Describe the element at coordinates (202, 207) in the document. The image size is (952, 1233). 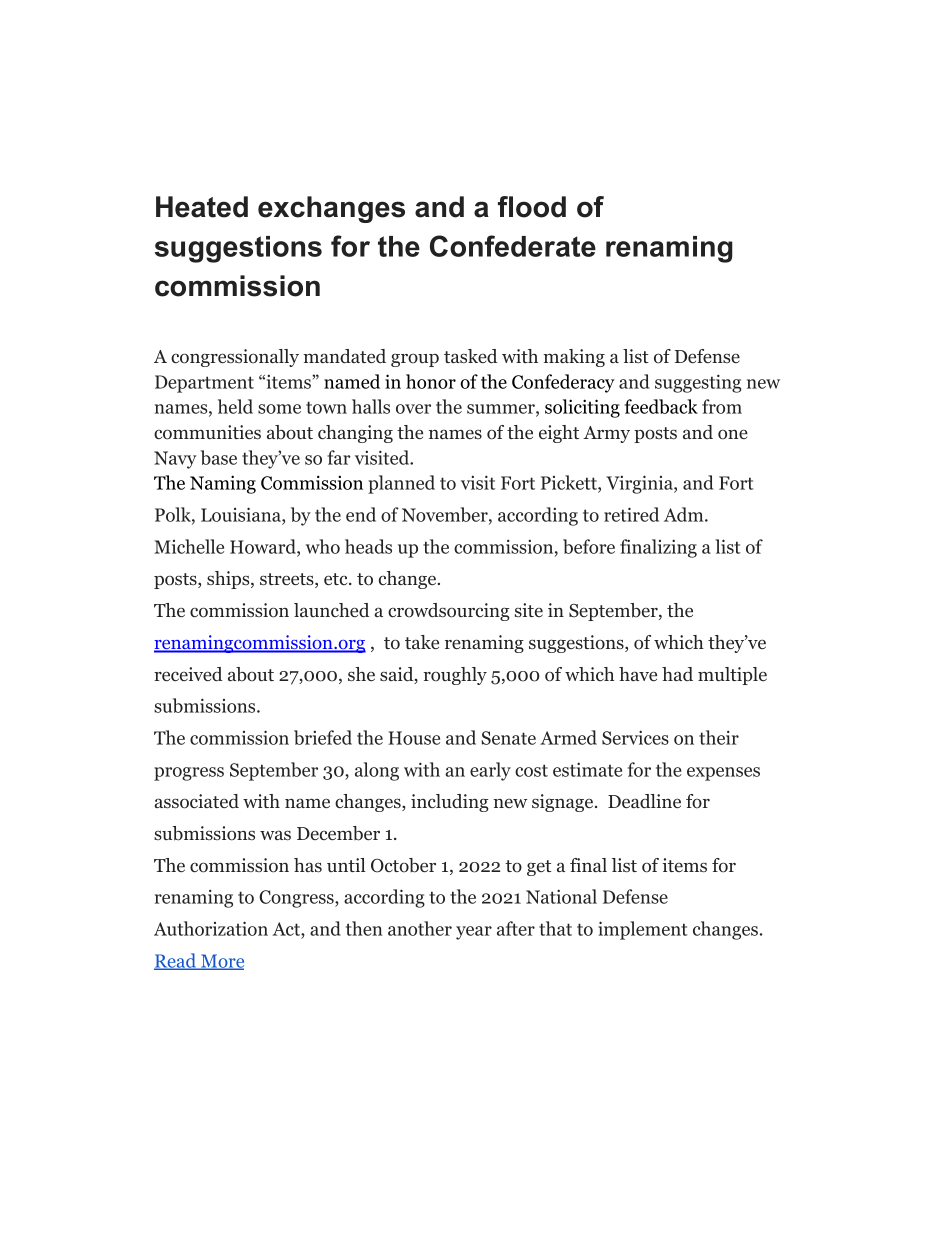
I see `Heated` at that location.
